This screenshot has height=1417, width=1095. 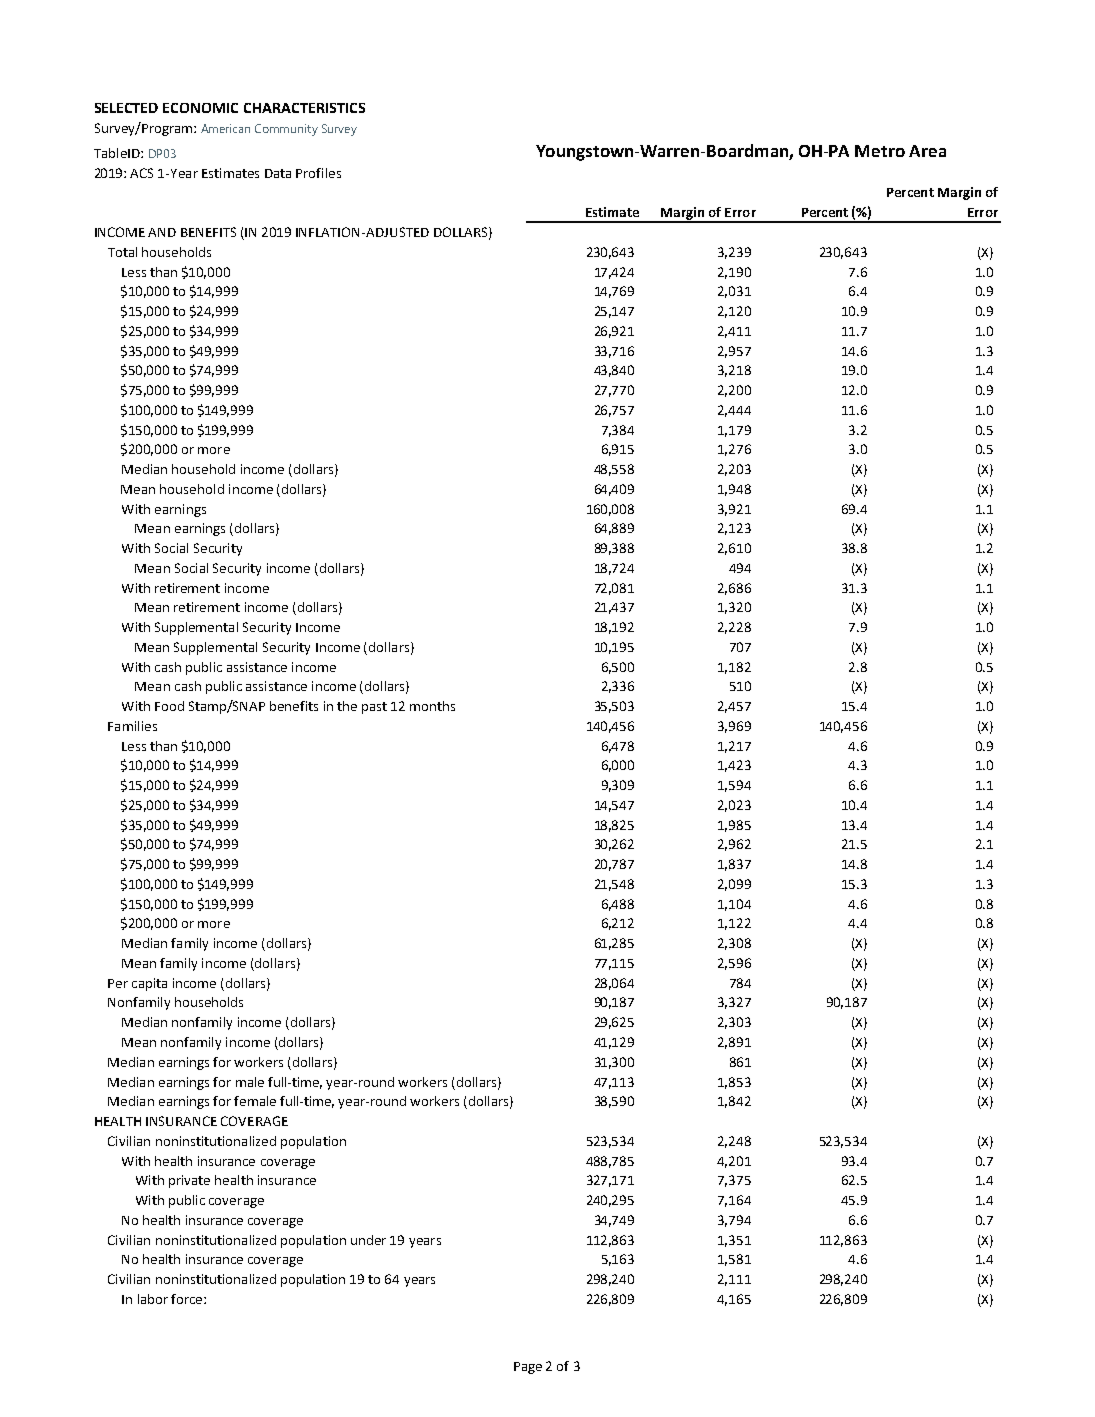 What do you see at coordinates (347, 706) in the screenshot?
I see `the` at bounding box center [347, 706].
